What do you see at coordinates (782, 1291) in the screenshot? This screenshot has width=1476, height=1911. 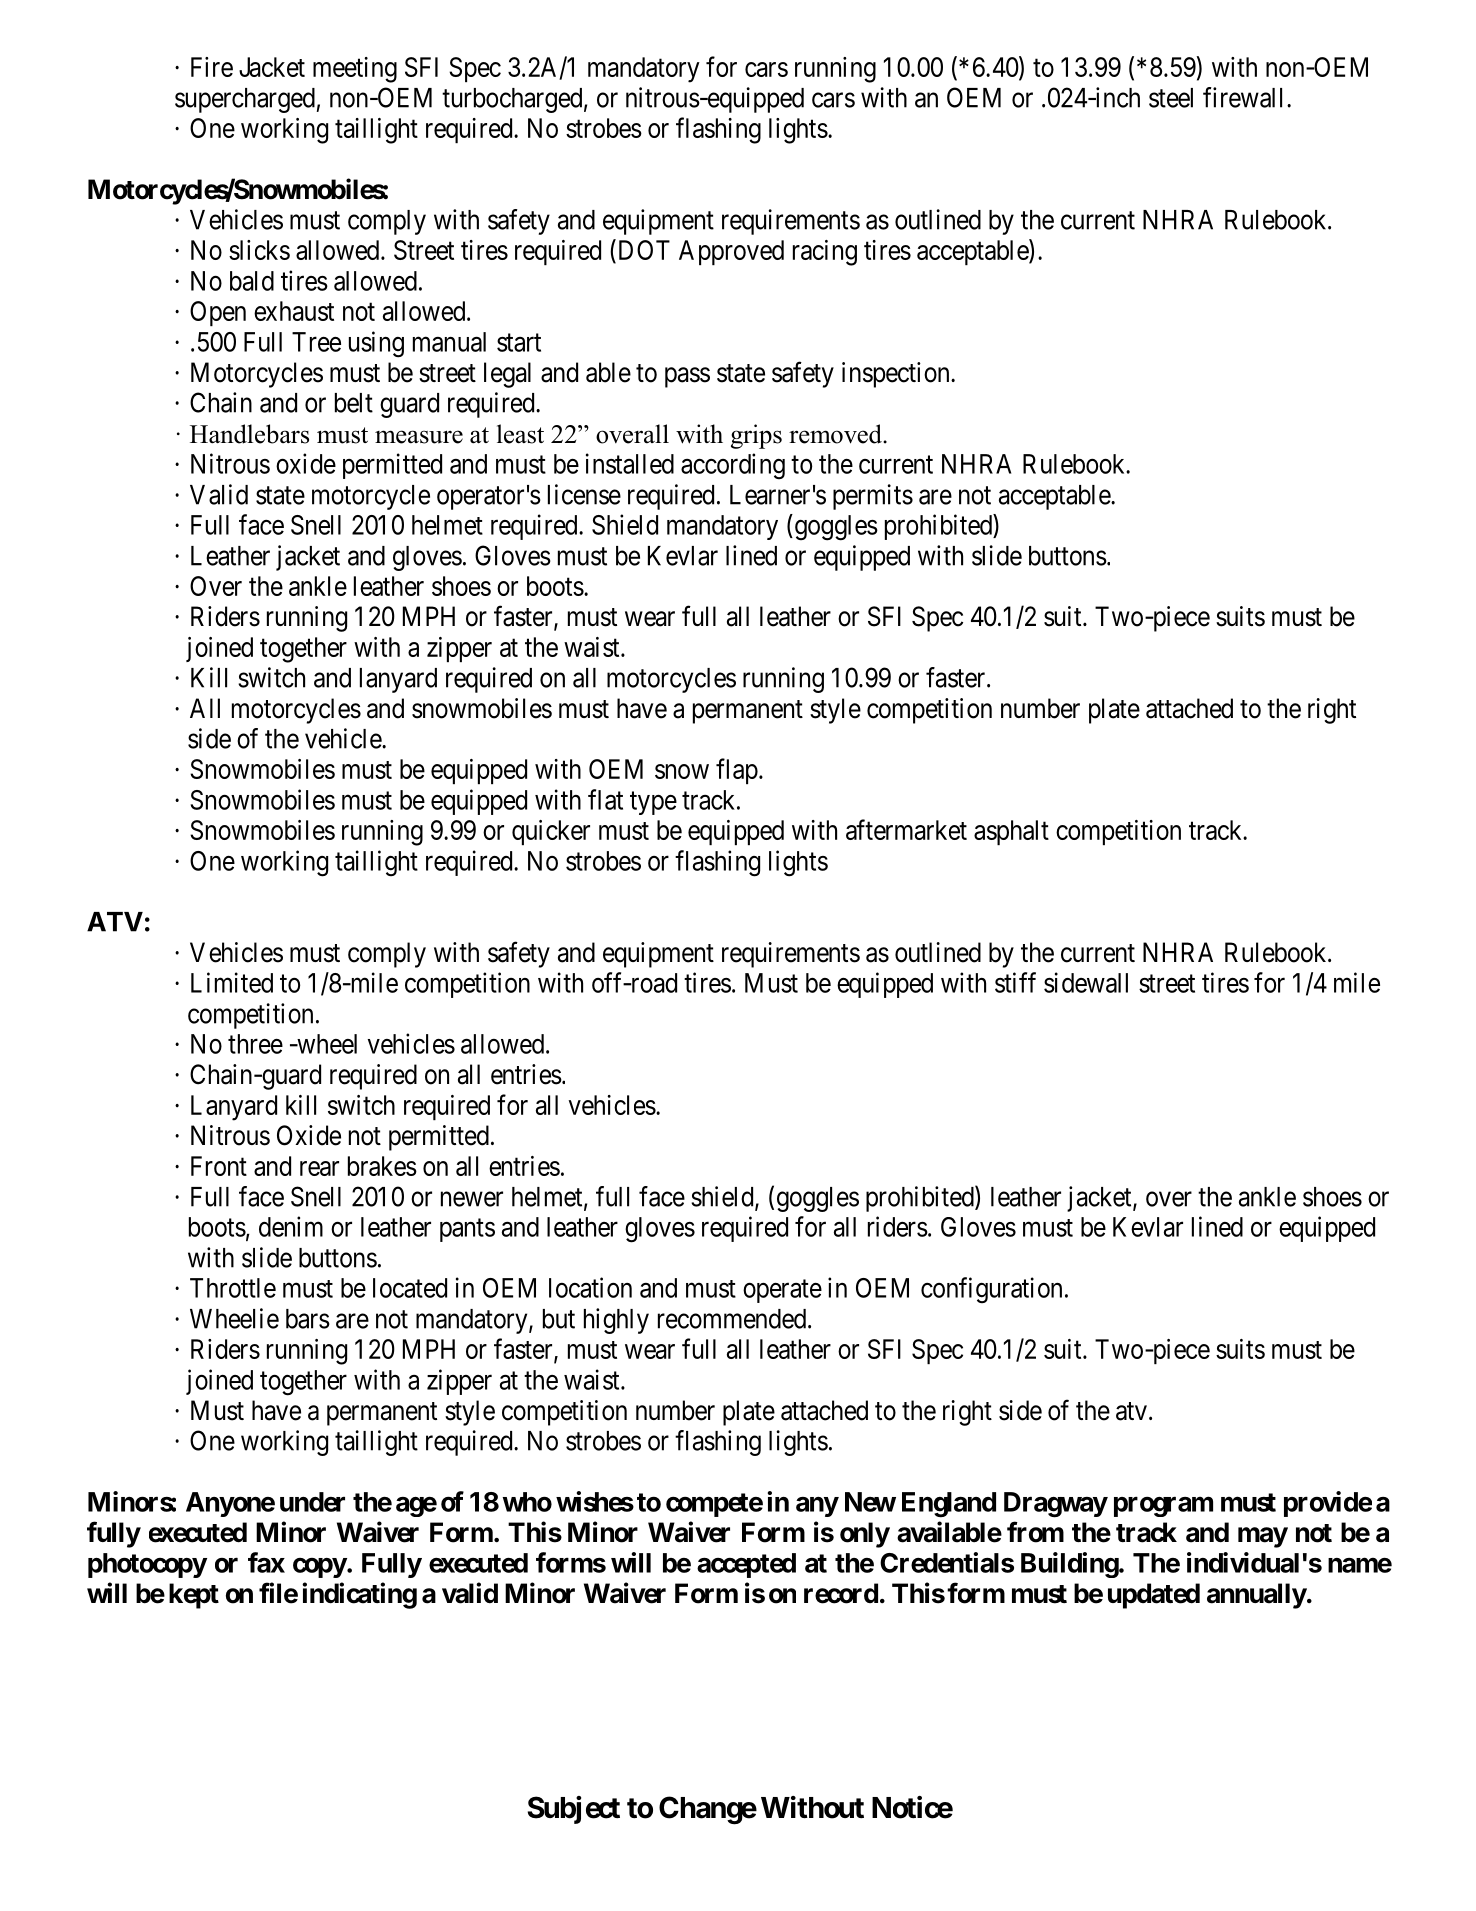 I see `operate` at bounding box center [782, 1291].
